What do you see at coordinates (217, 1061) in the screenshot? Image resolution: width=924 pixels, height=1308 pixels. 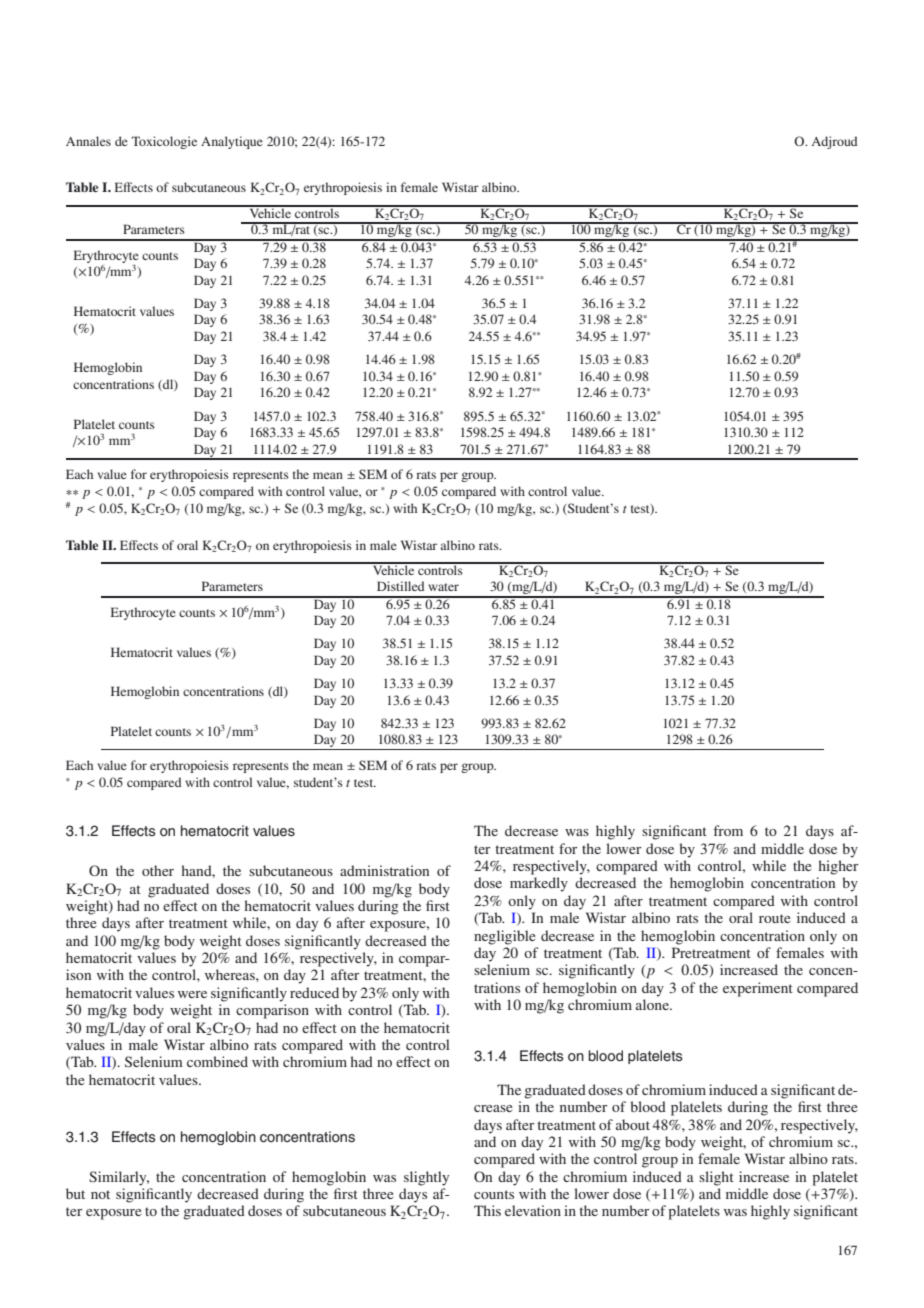 I see `combined` at bounding box center [217, 1061].
